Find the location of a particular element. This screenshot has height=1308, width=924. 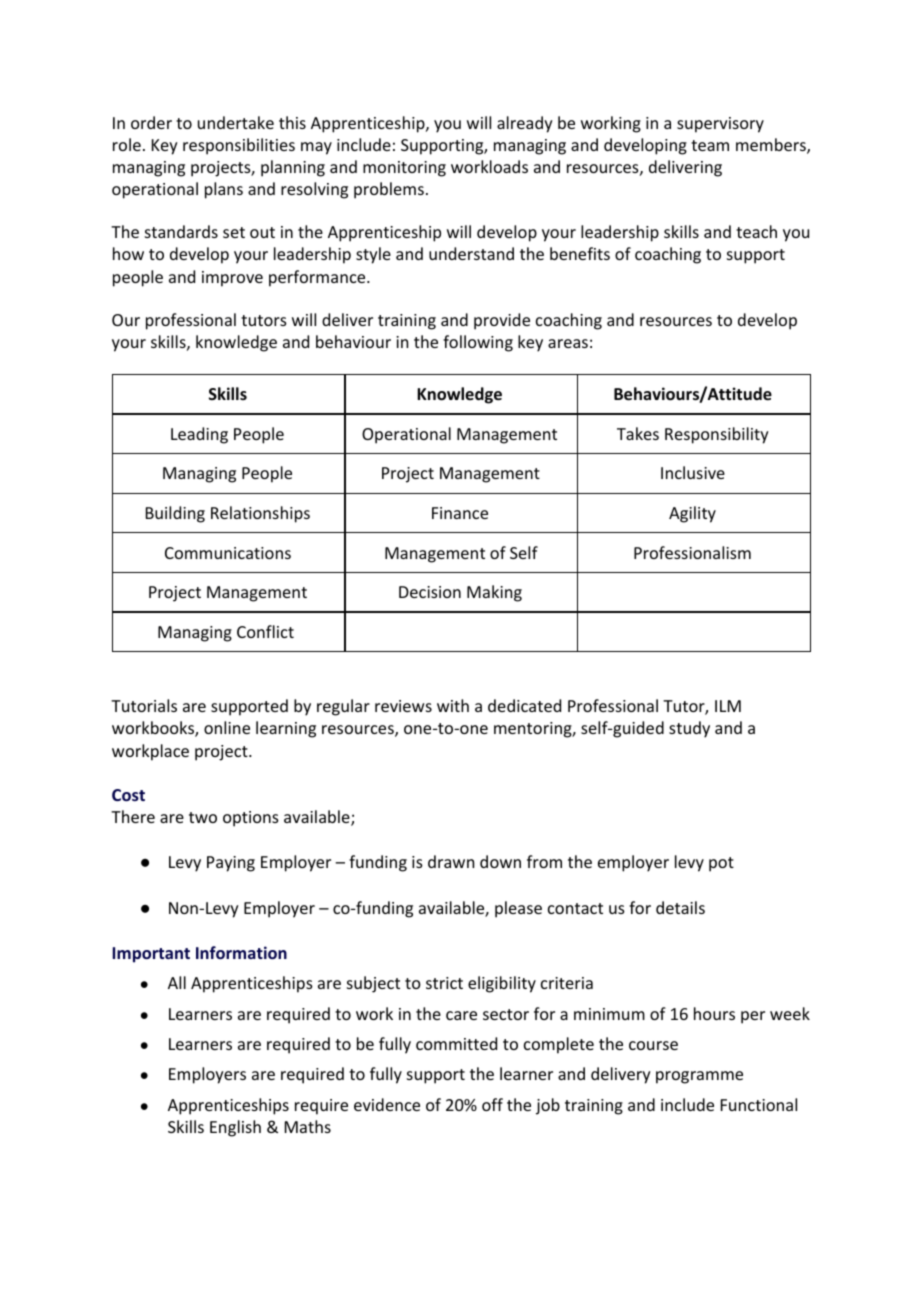

programme is located at coordinates (699, 1077).
